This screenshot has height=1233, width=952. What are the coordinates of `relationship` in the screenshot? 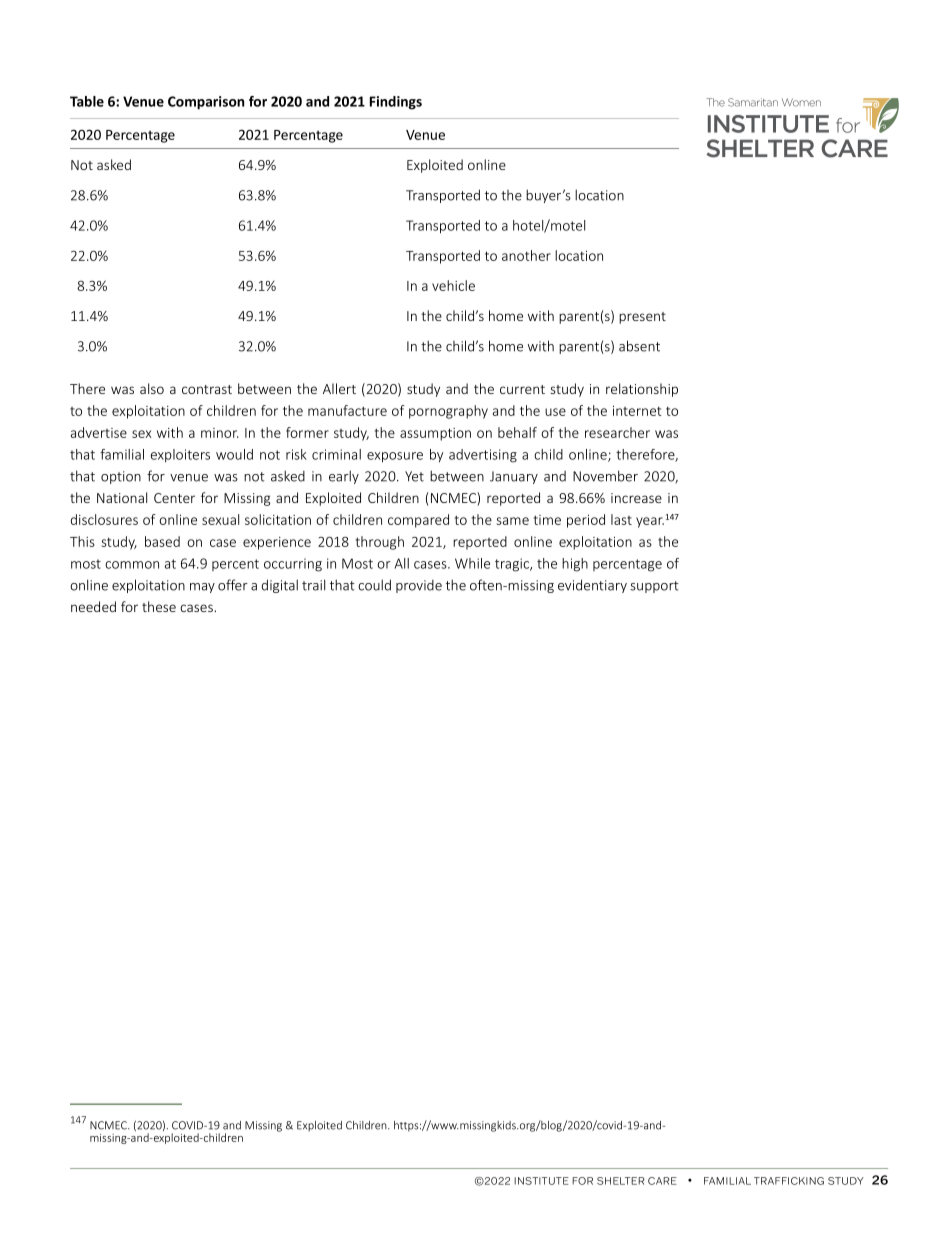 It's located at (642, 390).
